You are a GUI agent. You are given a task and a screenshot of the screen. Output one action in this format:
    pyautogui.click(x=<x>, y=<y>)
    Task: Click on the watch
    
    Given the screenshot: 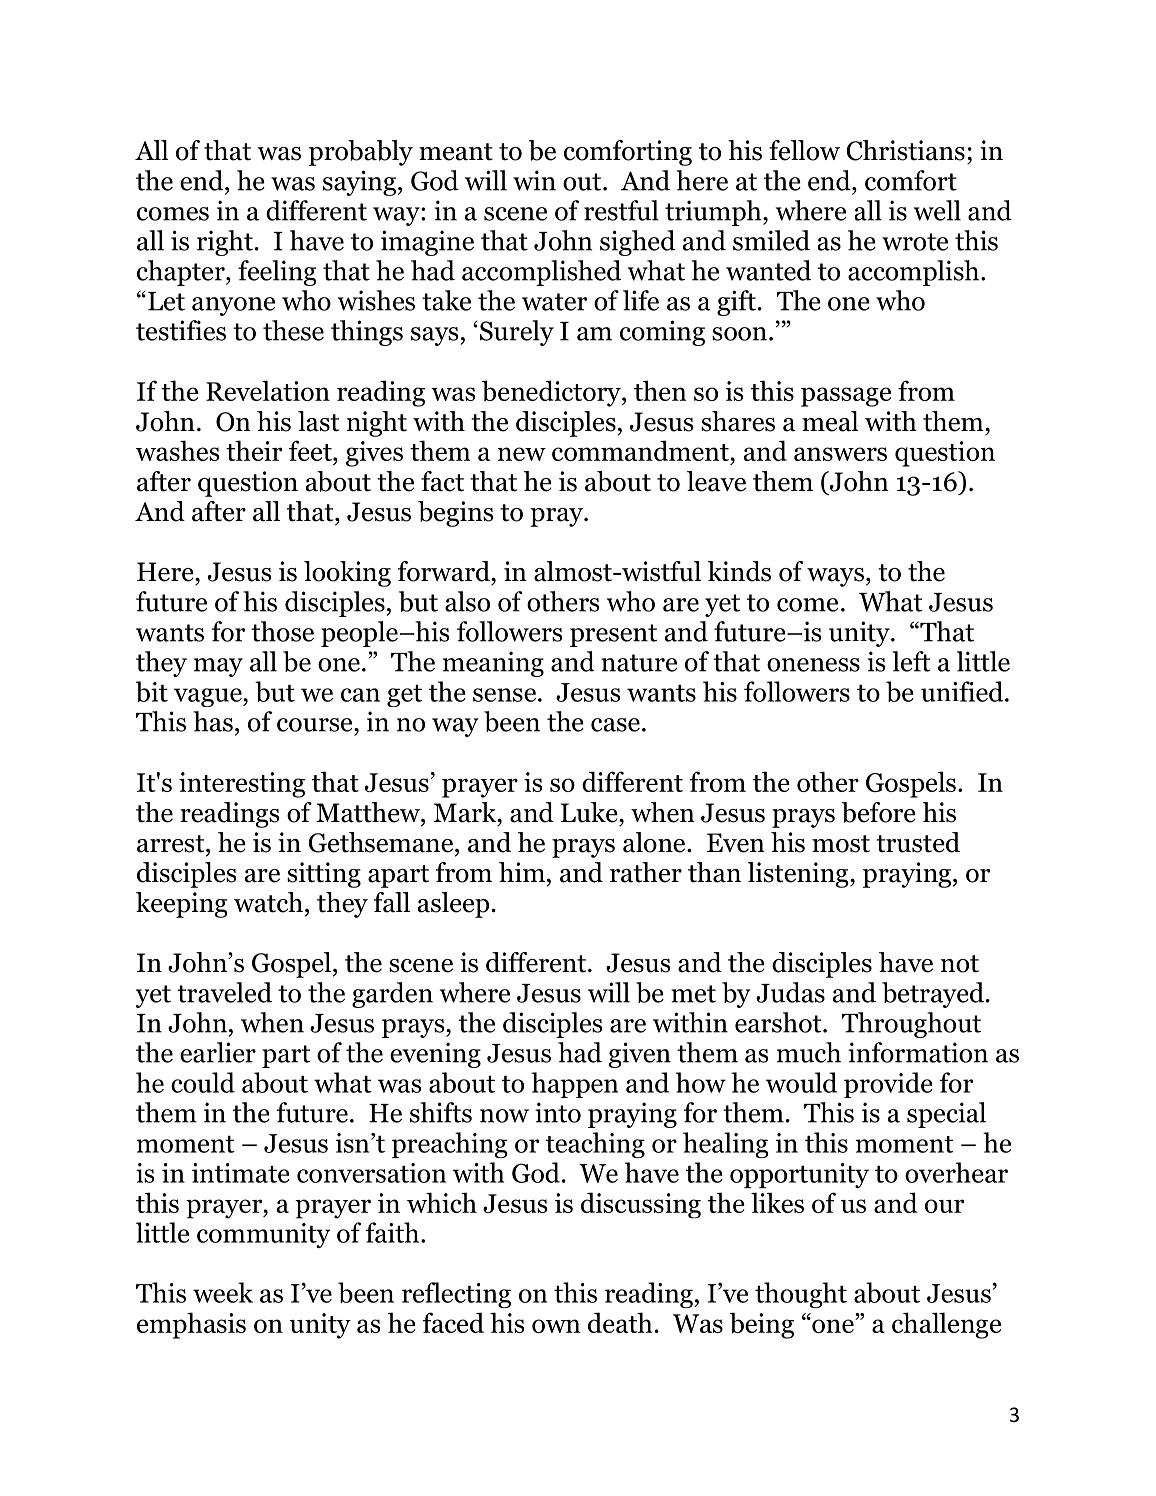 What is the action you would take?
    pyautogui.click(x=268, y=902)
